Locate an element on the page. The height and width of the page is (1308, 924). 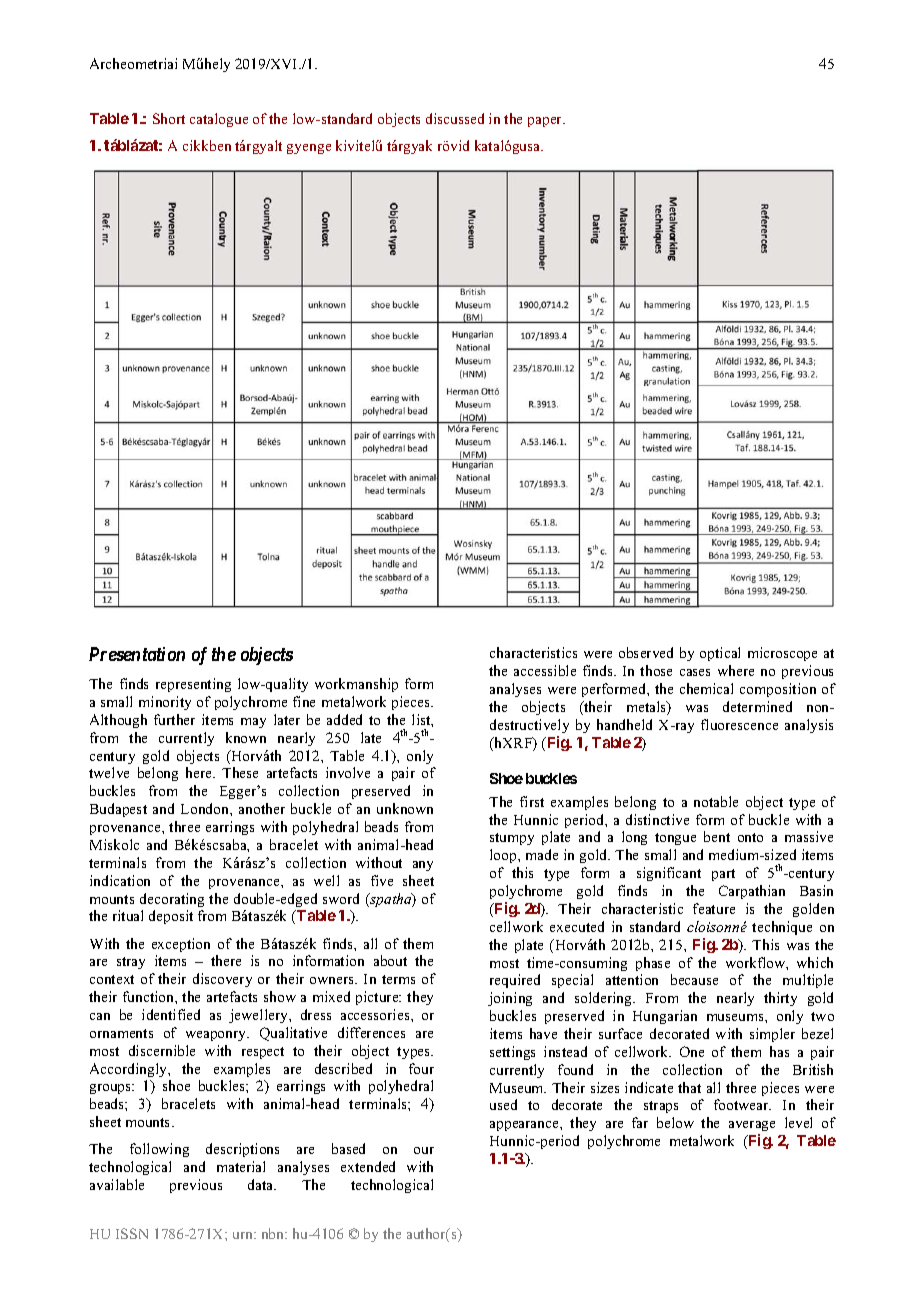
discussed is located at coordinates (455, 118).
